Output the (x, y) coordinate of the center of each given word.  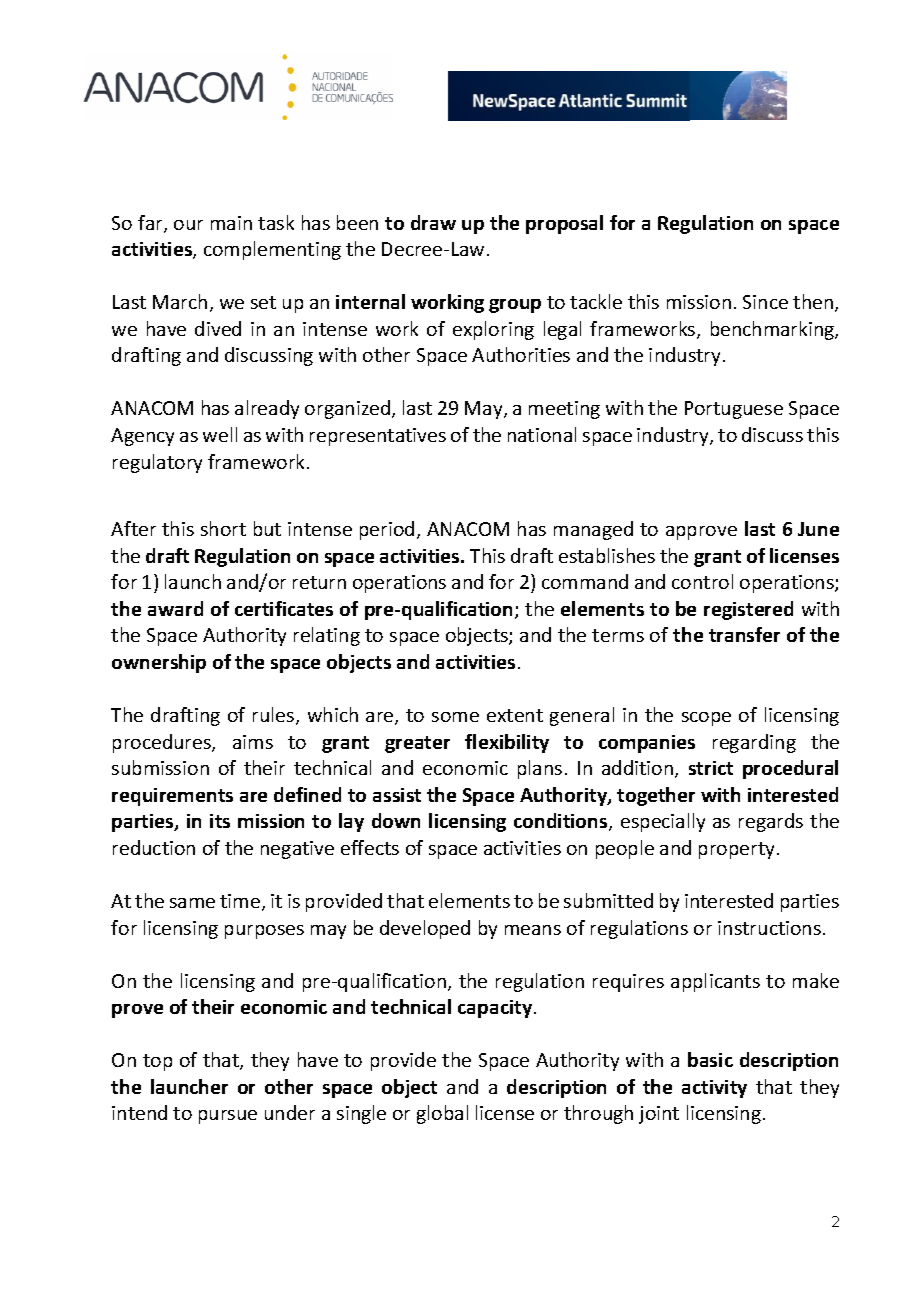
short (223, 528)
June (818, 529)
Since (765, 302)
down (396, 820)
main (231, 223)
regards (771, 822)
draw (433, 222)
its (220, 821)
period (387, 530)
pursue (228, 1117)
